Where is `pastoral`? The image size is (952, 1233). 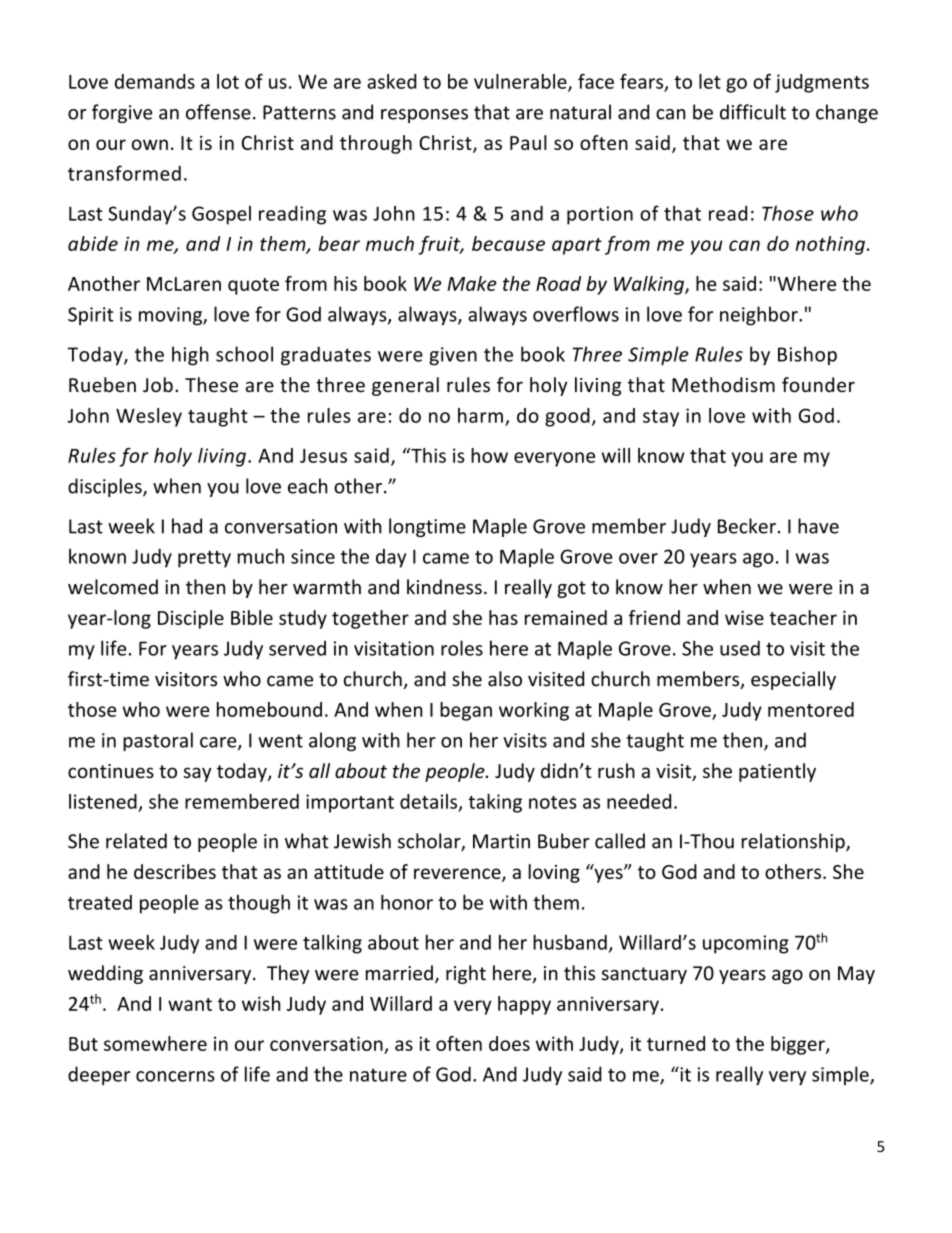
pastoral is located at coordinates (158, 741).
